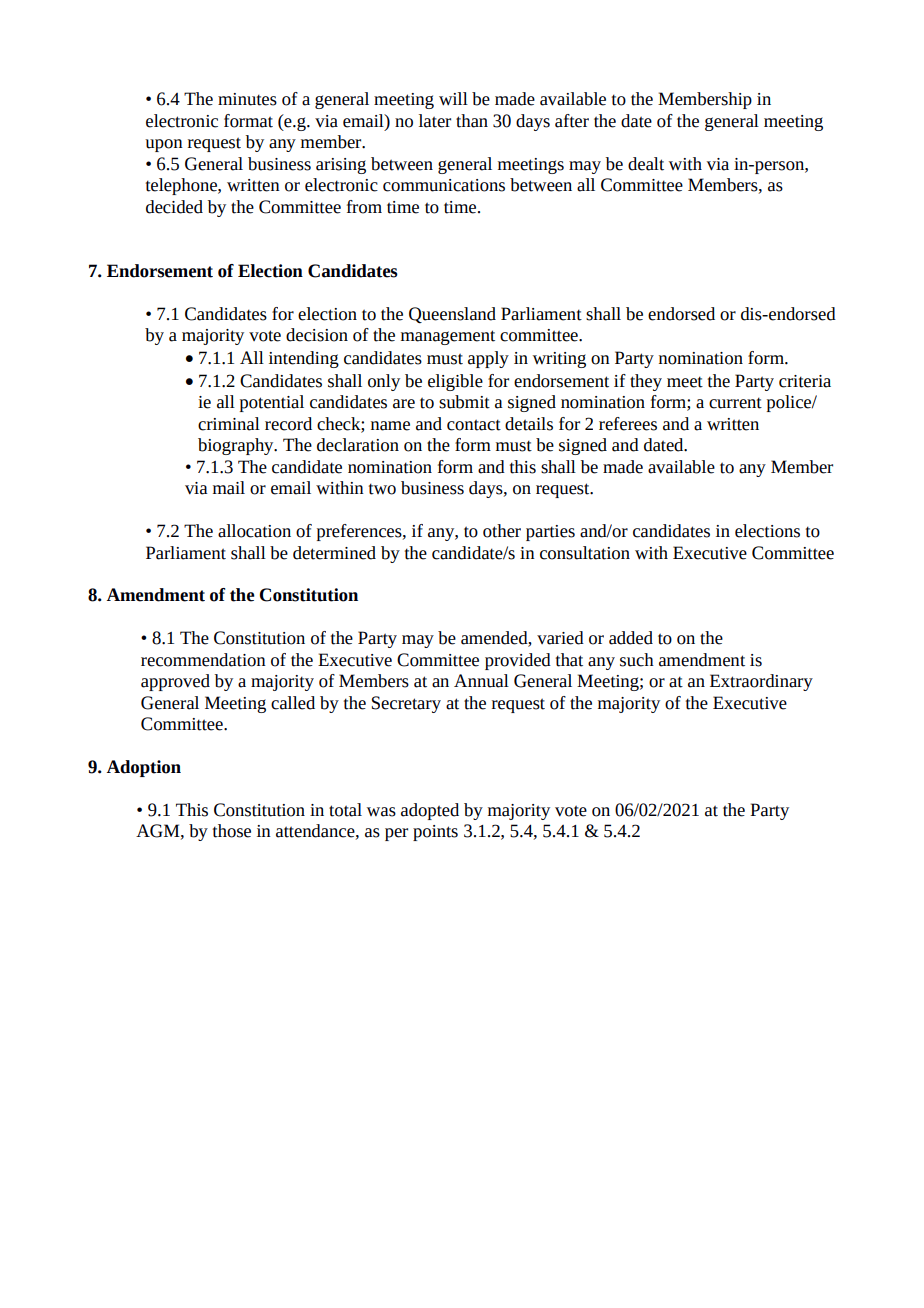 The width and height of the image is (924, 1308). I want to click on those, so click(232, 831).
